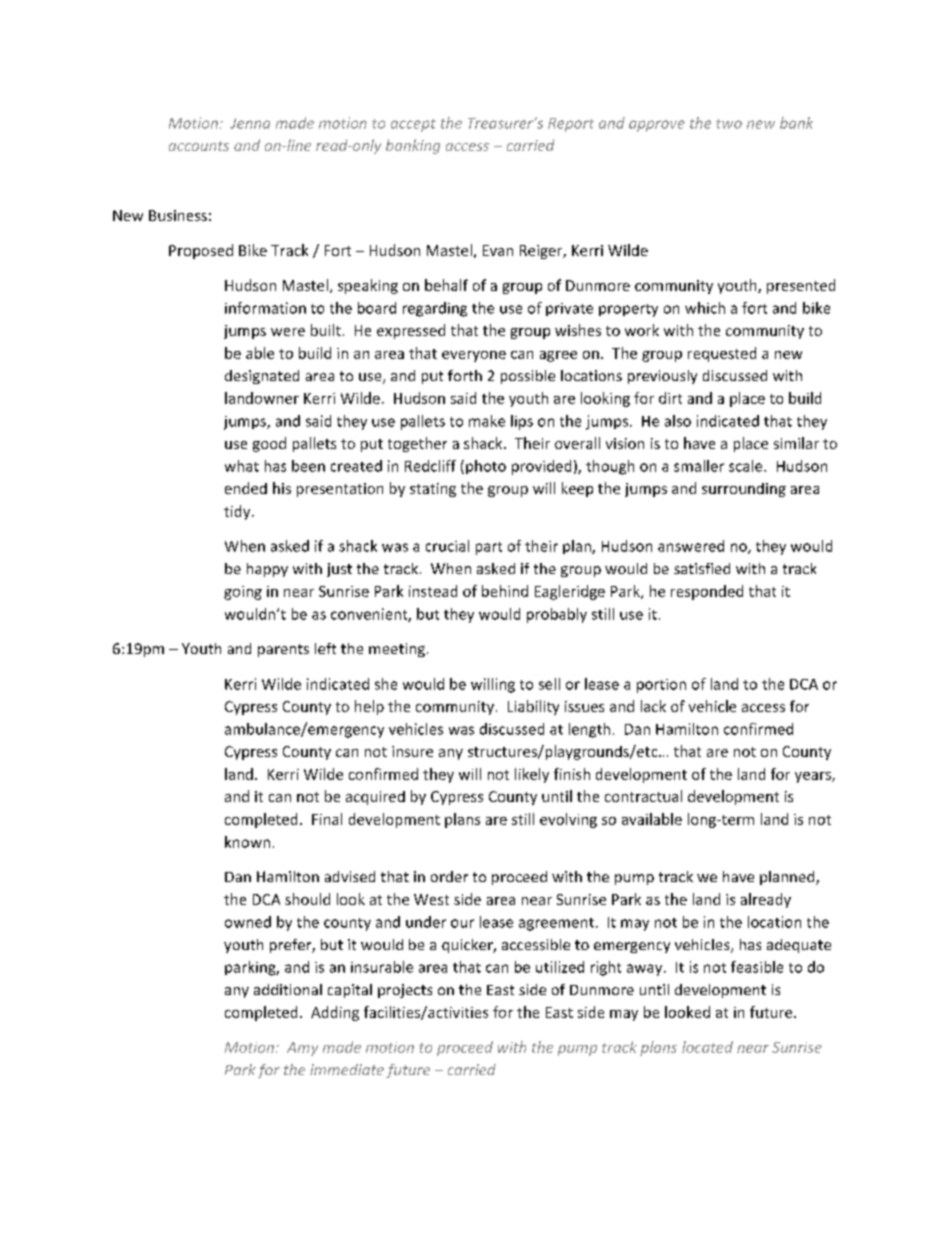  I want to click on surrounding, so click(744, 490).
